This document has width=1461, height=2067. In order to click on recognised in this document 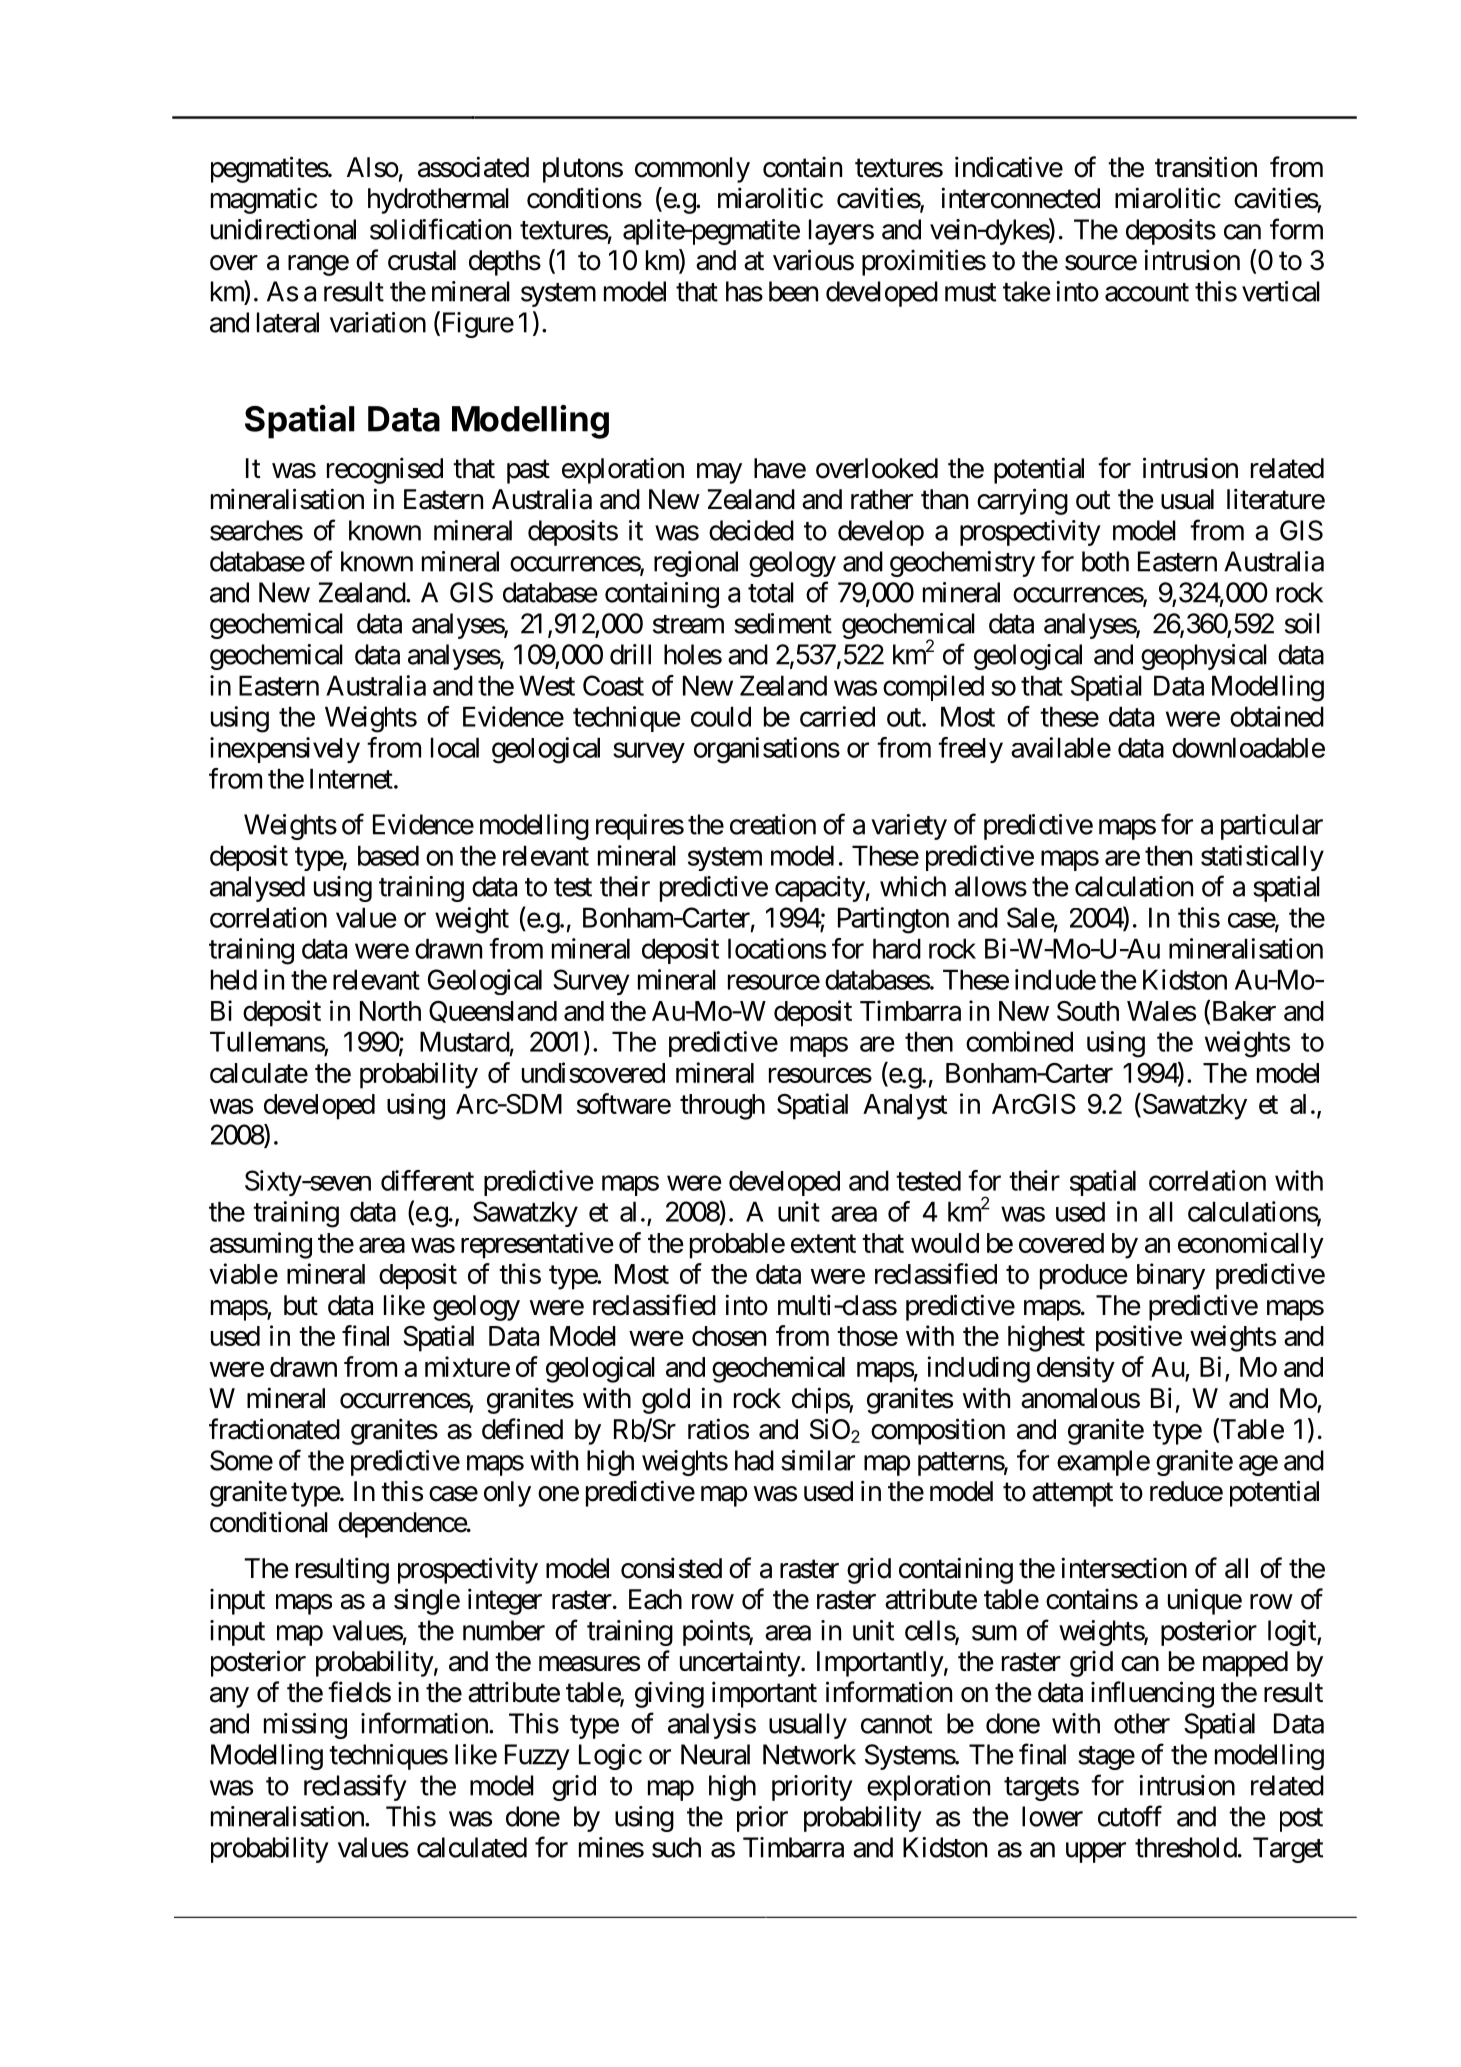, I will do `click(385, 470)`.
